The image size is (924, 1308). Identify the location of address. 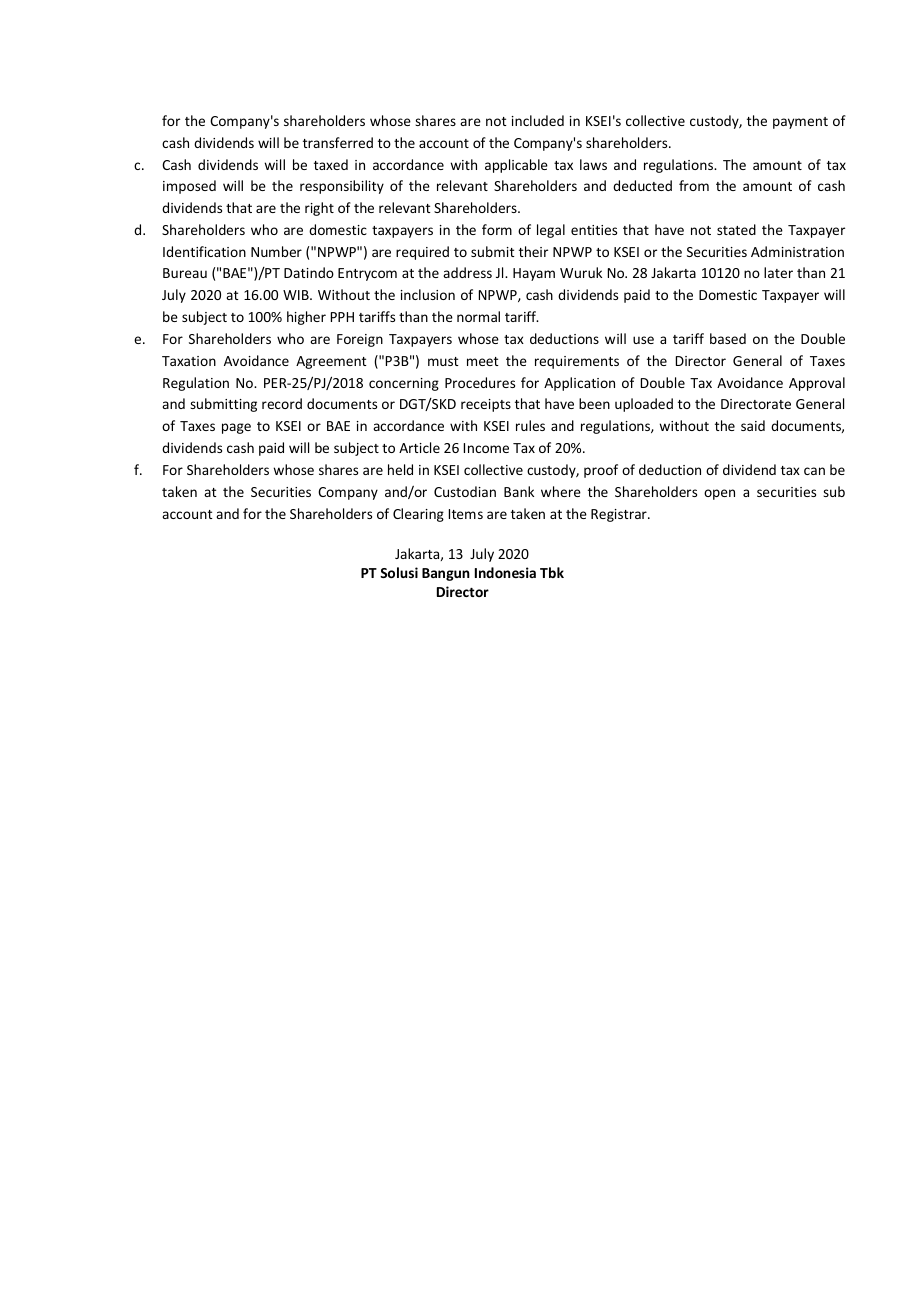
(467, 272).
